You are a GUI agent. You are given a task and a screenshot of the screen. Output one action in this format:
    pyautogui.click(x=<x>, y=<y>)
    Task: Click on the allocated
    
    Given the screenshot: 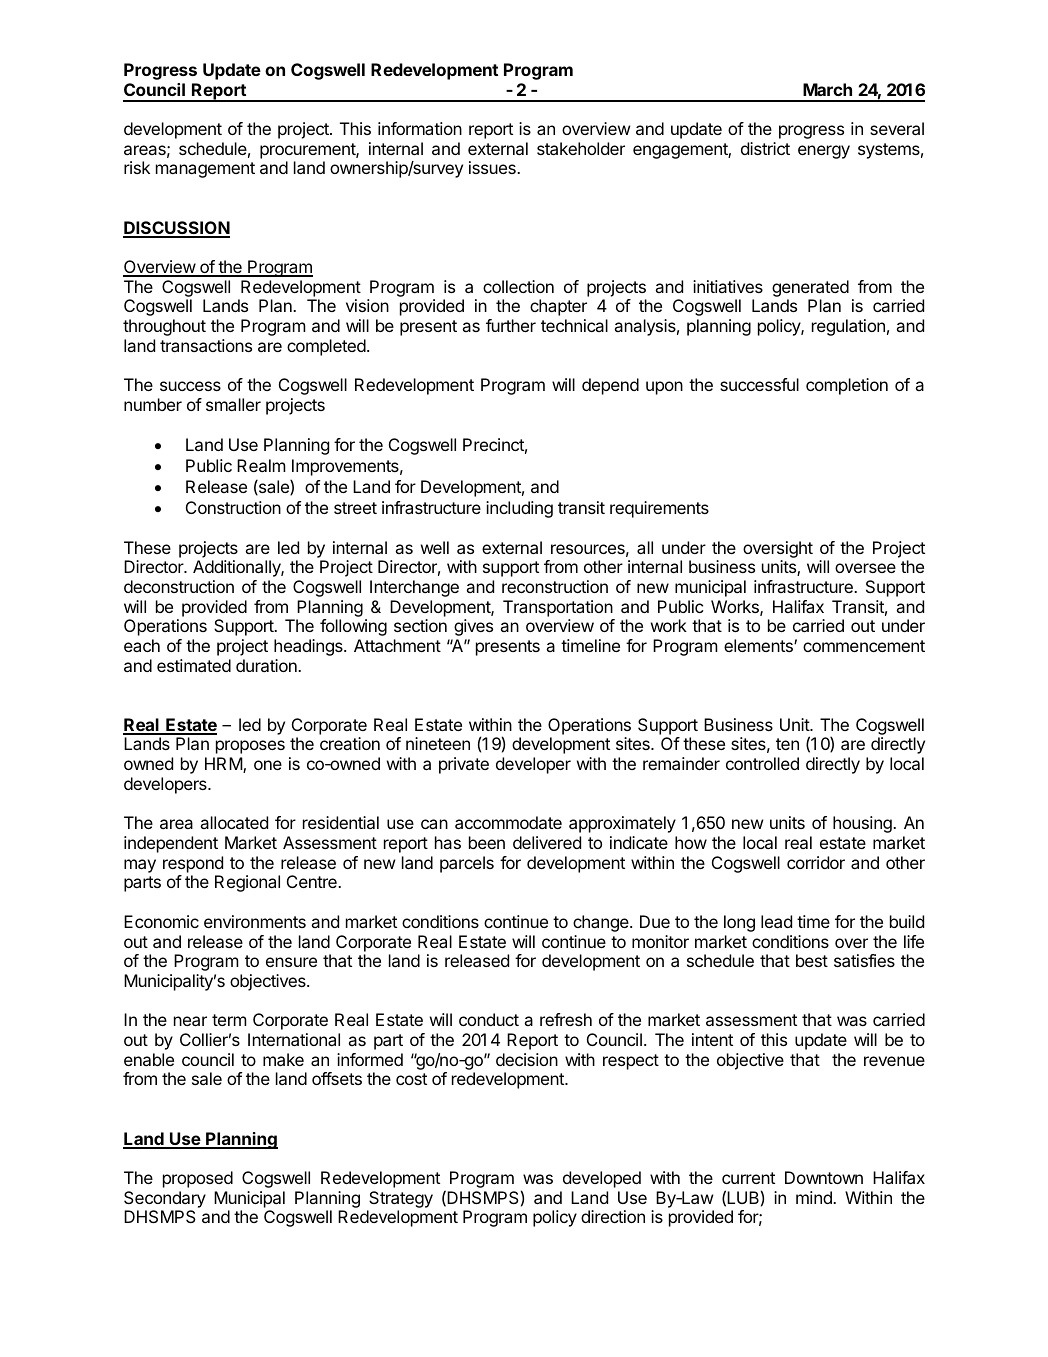 What is the action you would take?
    pyautogui.click(x=234, y=822)
